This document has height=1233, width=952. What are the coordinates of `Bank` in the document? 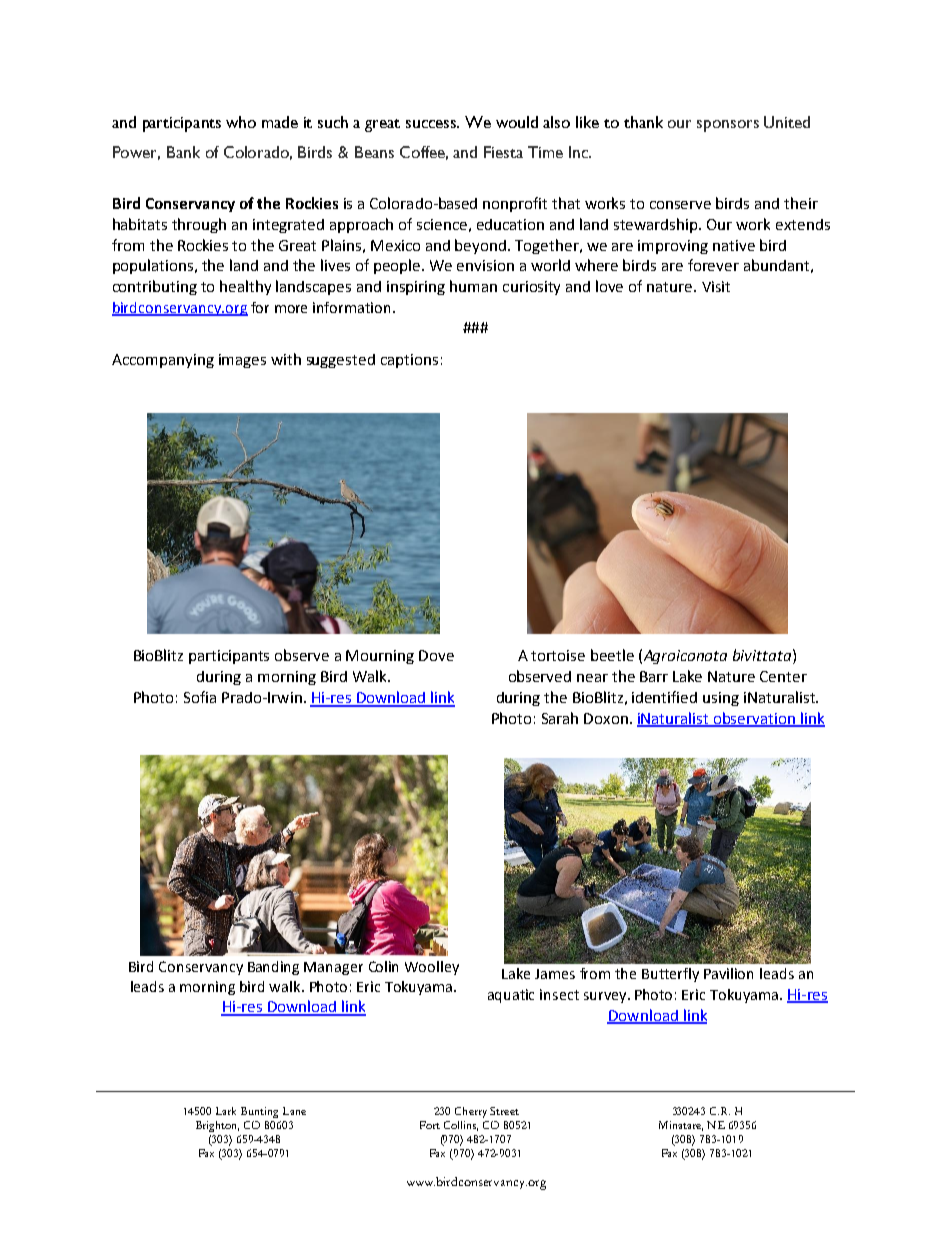 It's located at (183, 152).
